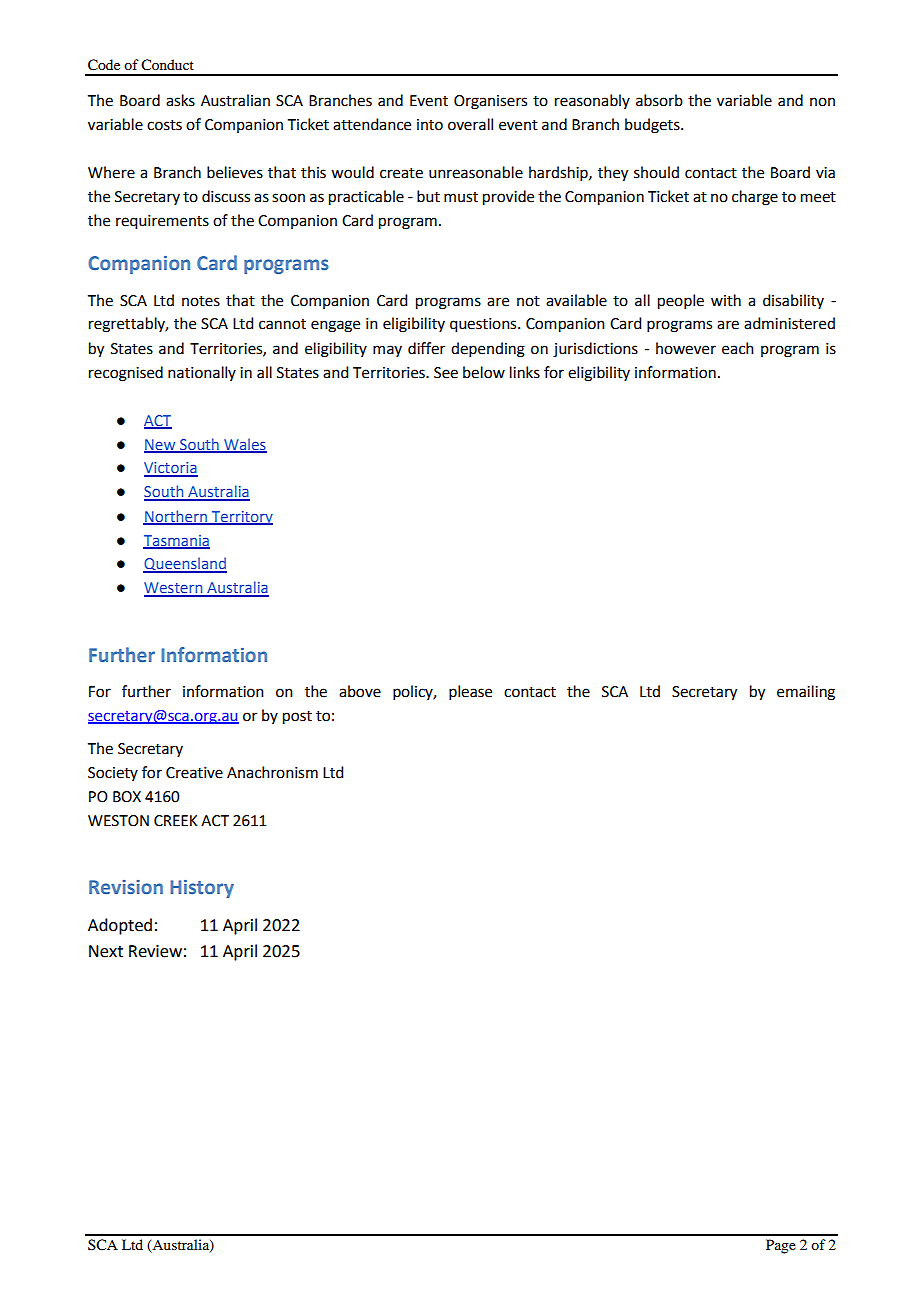 The width and height of the image is (924, 1308). Describe the element at coordinates (490, 102) in the image. I see `Organisers` at that location.
